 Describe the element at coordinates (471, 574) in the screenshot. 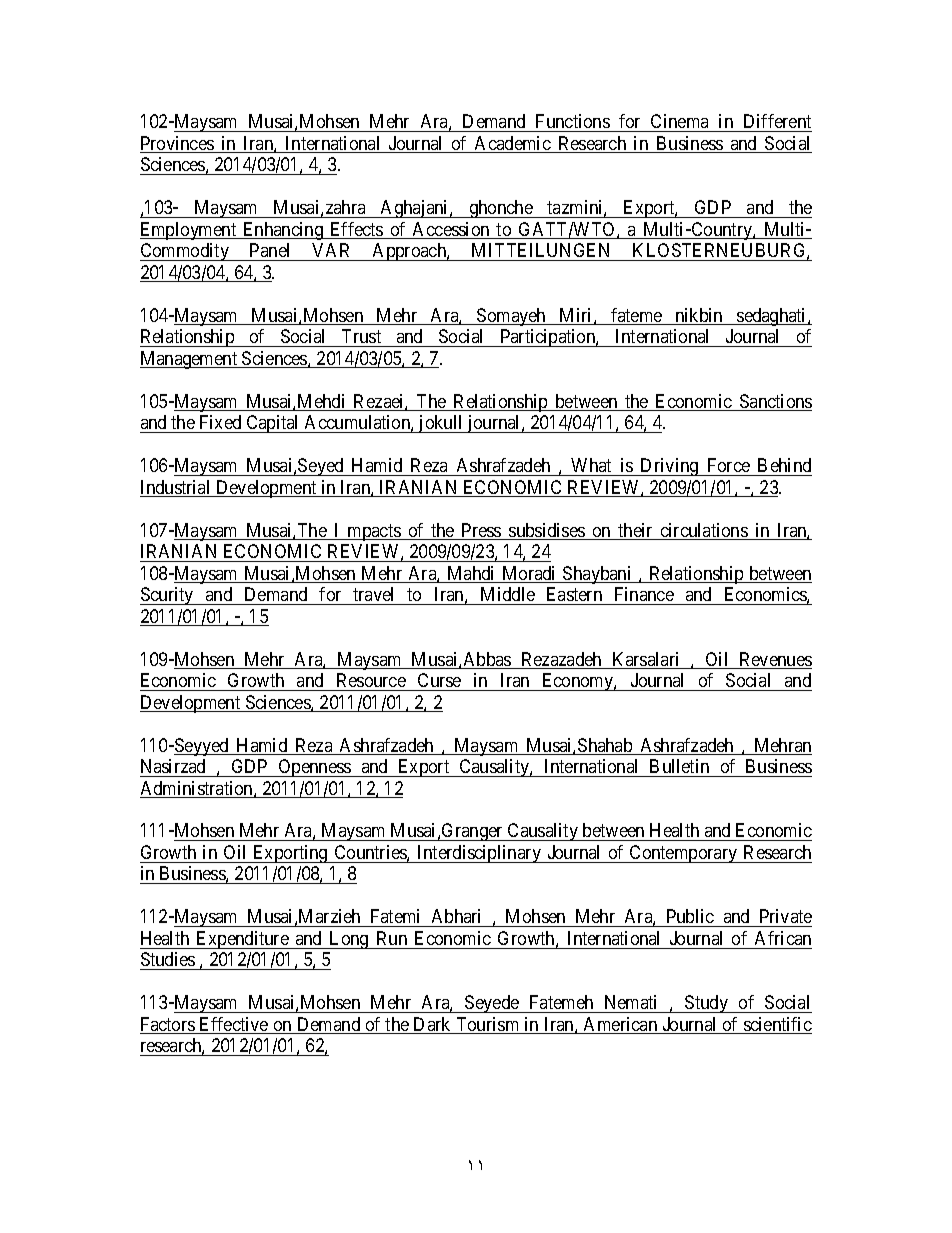

I see `Mahdi` at that location.
